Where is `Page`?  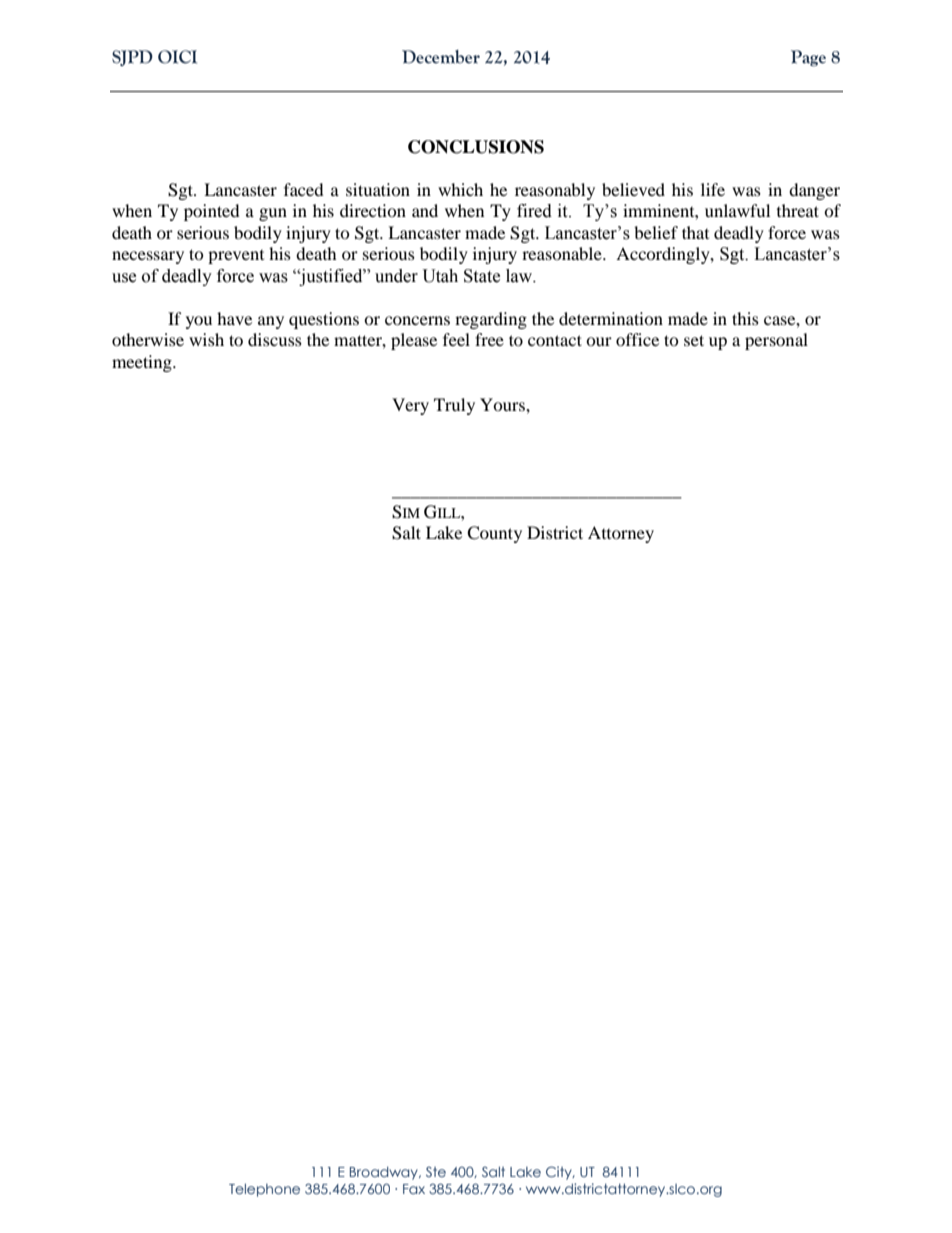 Page is located at coordinates (808, 58).
